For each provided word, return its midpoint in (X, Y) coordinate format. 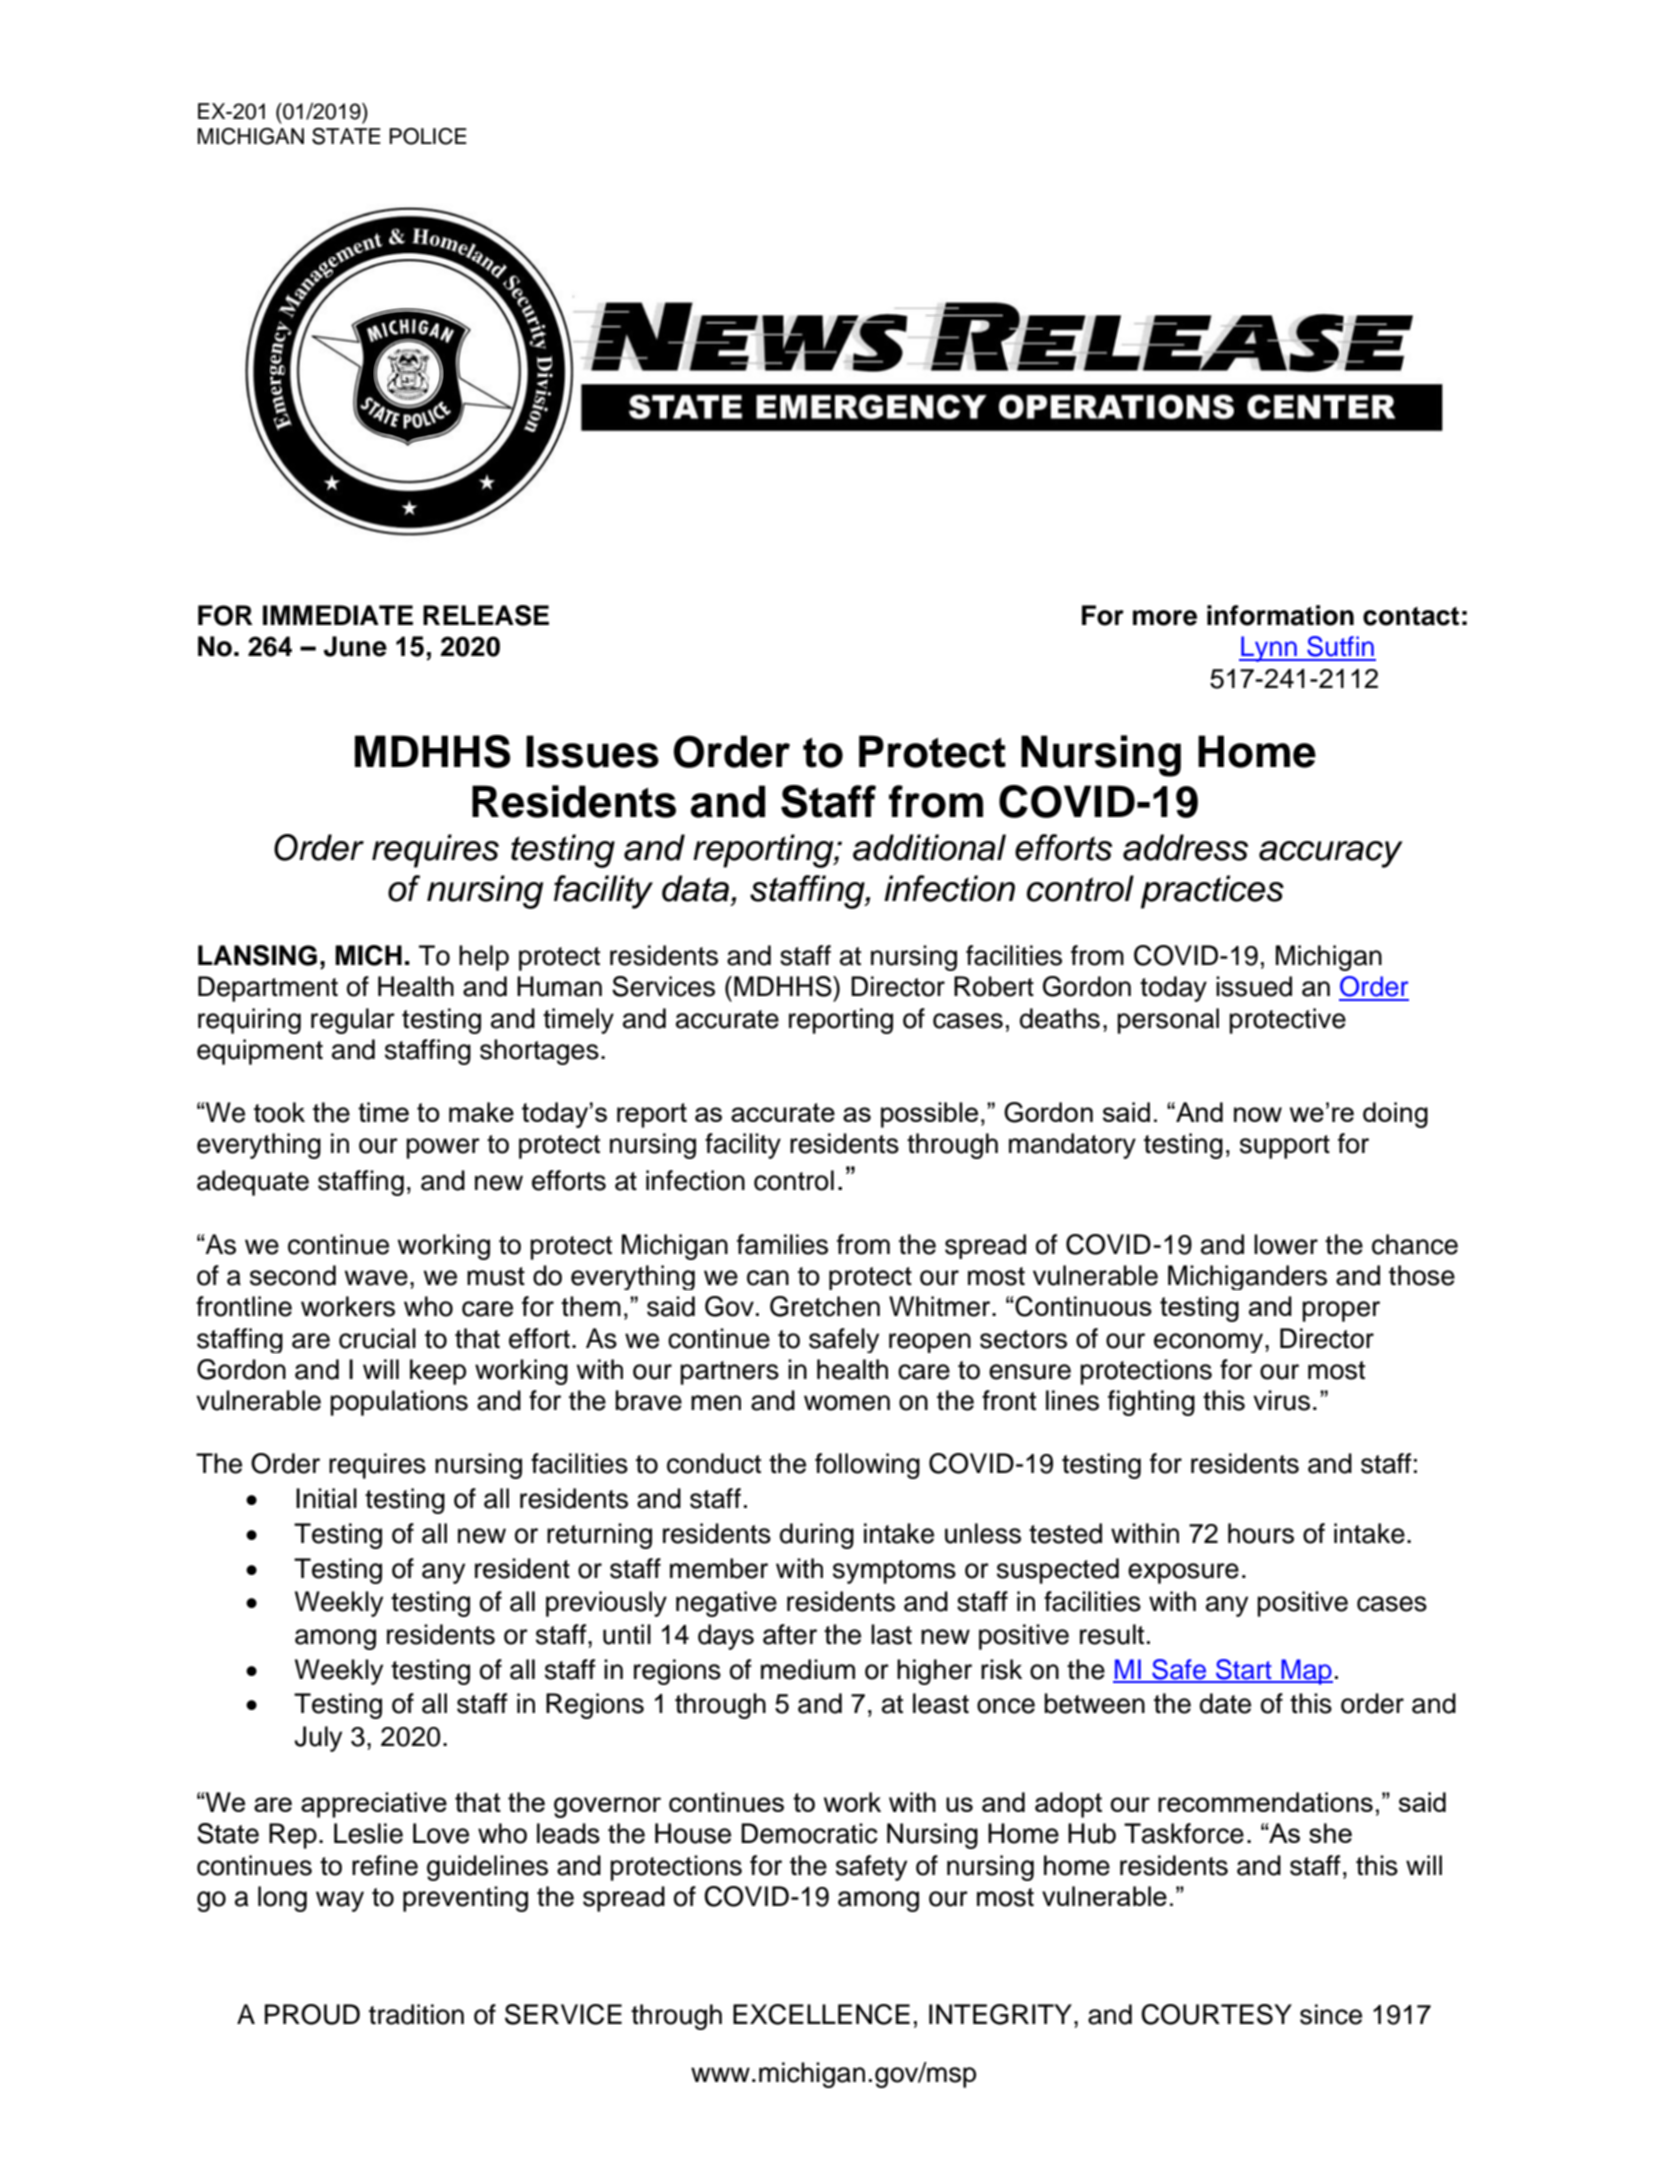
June (355, 646)
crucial (377, 1338)
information (1280, 615)
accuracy (1331, 854)
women (847, 1403)
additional (929, 847)
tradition (416, 2014)
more (1165, 618)
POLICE (428, 136)
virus (1281, 1400)
